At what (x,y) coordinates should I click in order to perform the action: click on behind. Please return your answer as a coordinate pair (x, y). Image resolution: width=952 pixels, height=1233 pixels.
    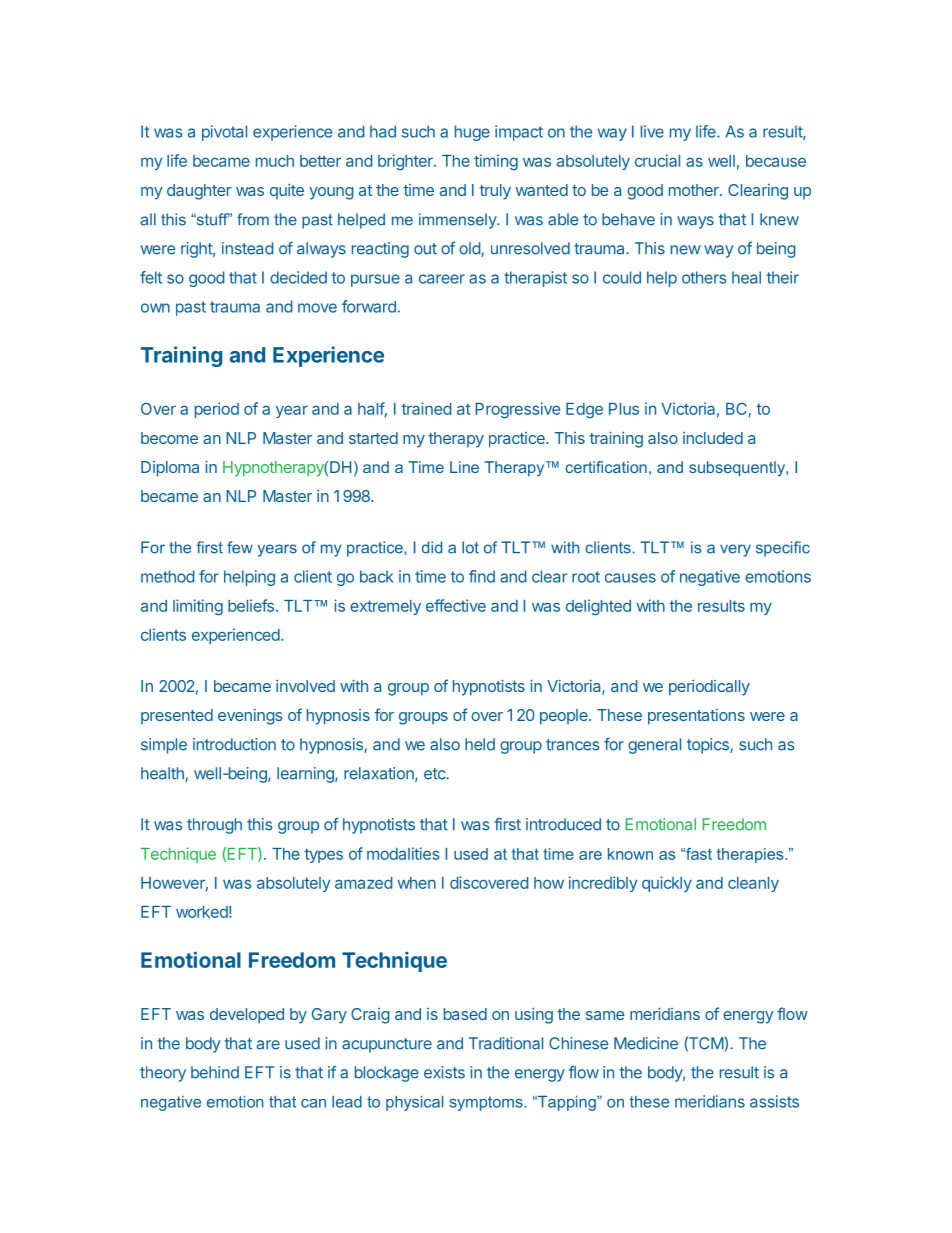
    Looking at the image, I should click on (215, 1072).
